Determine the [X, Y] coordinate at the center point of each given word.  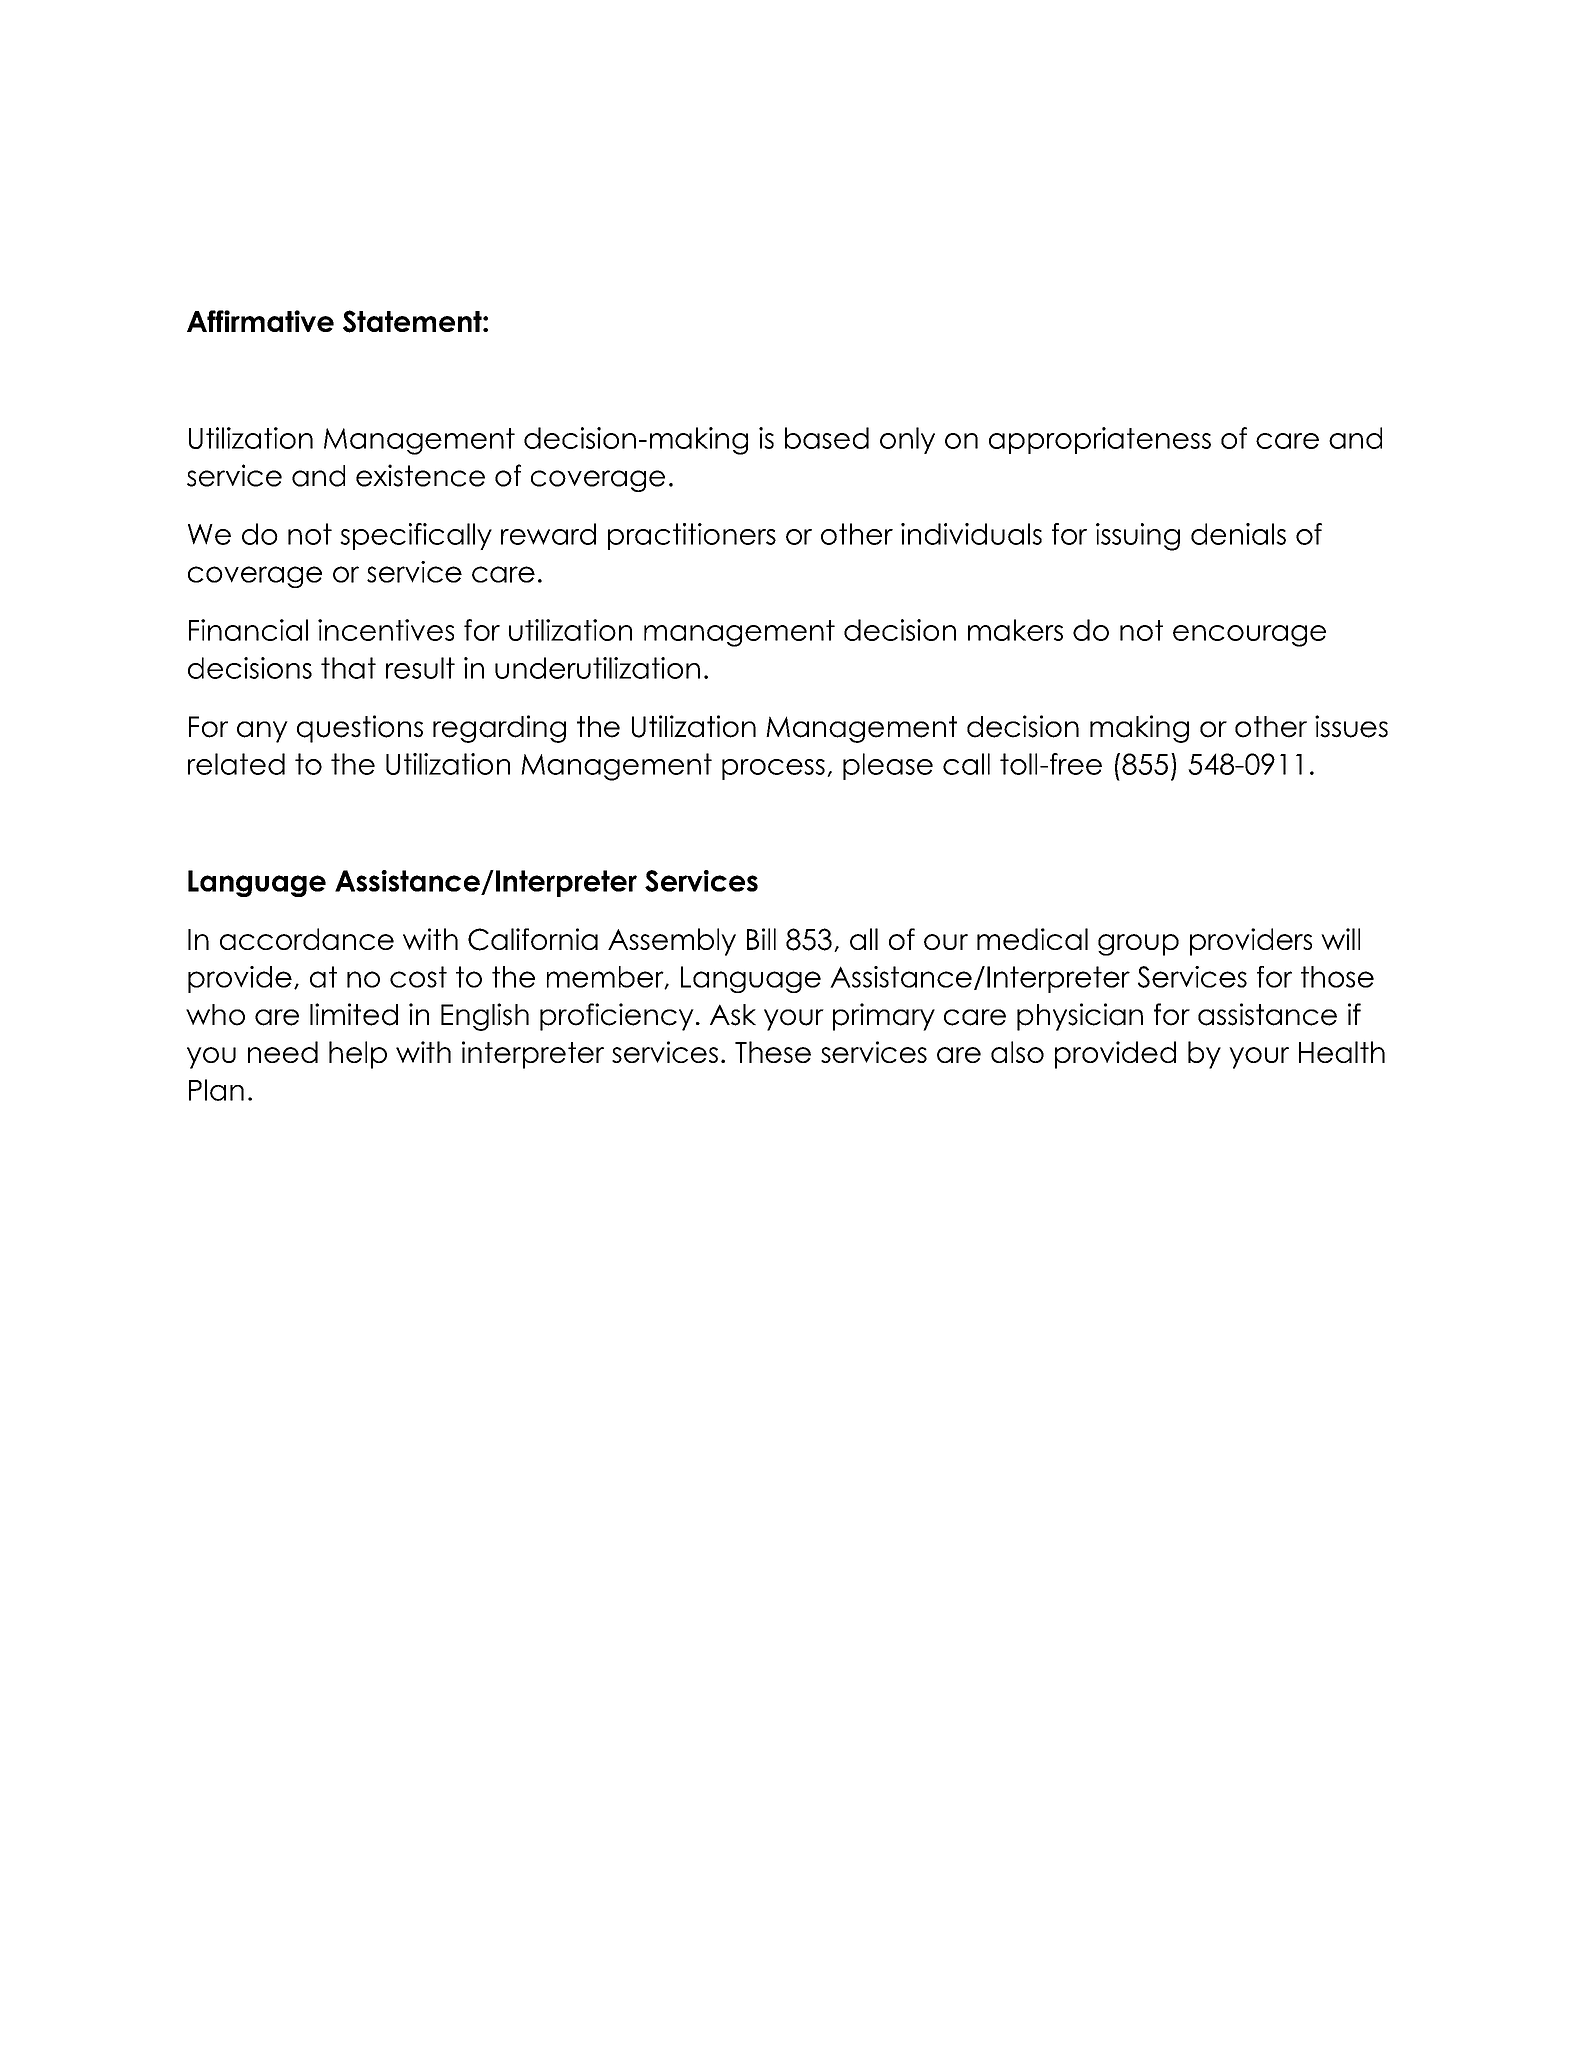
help [358, 1055]
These [773, 1052]
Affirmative [260, 321]
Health [1342, 1052]
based [827, 438]
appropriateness [1100, 440]
